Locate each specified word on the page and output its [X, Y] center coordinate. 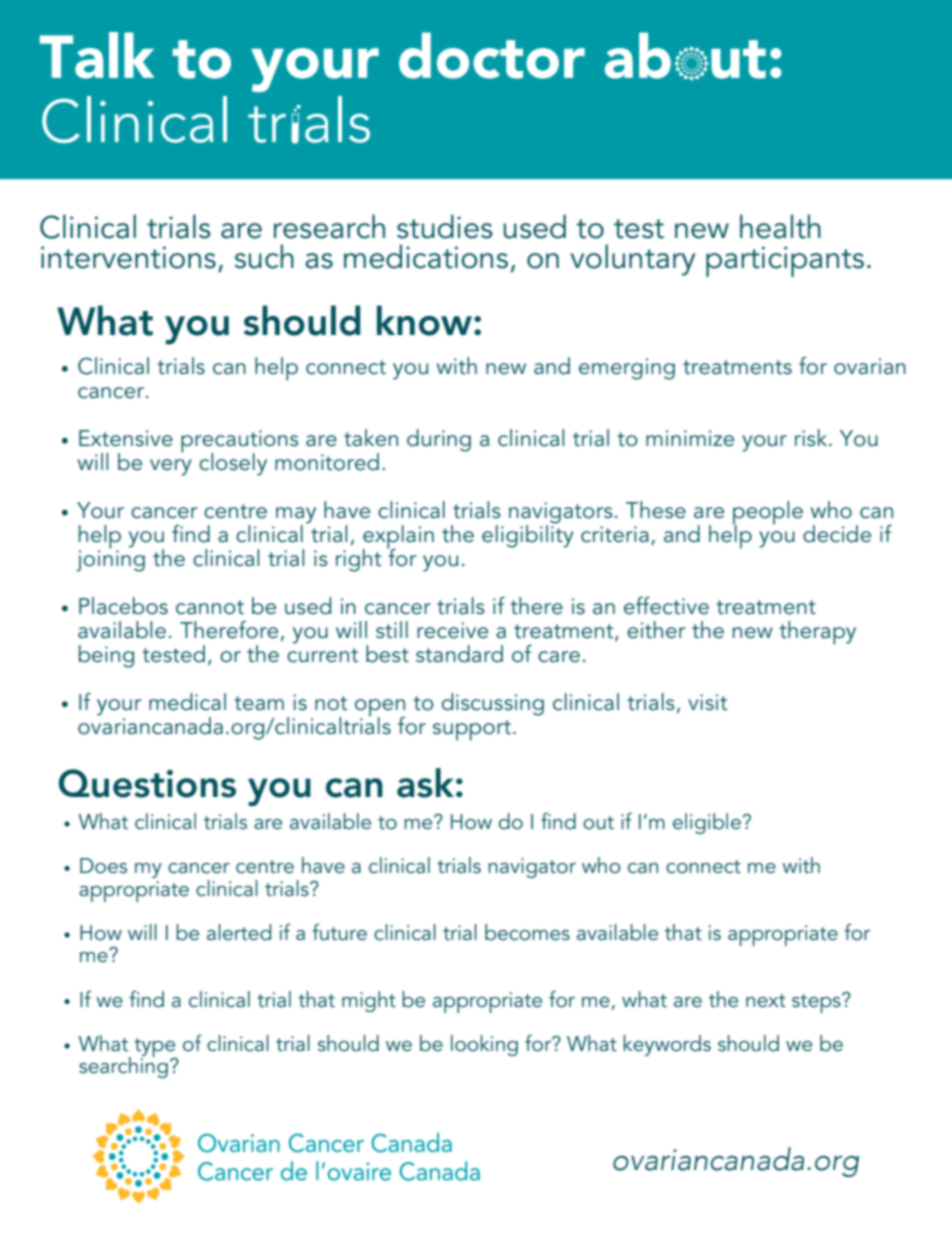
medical [187, 702]
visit [707, 702]
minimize [690, 438]
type [156, 1049]
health [780, 226]
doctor [492, 55]
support [472, 730]
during [439, 440]
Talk [96, 55]
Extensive [126, 438]
